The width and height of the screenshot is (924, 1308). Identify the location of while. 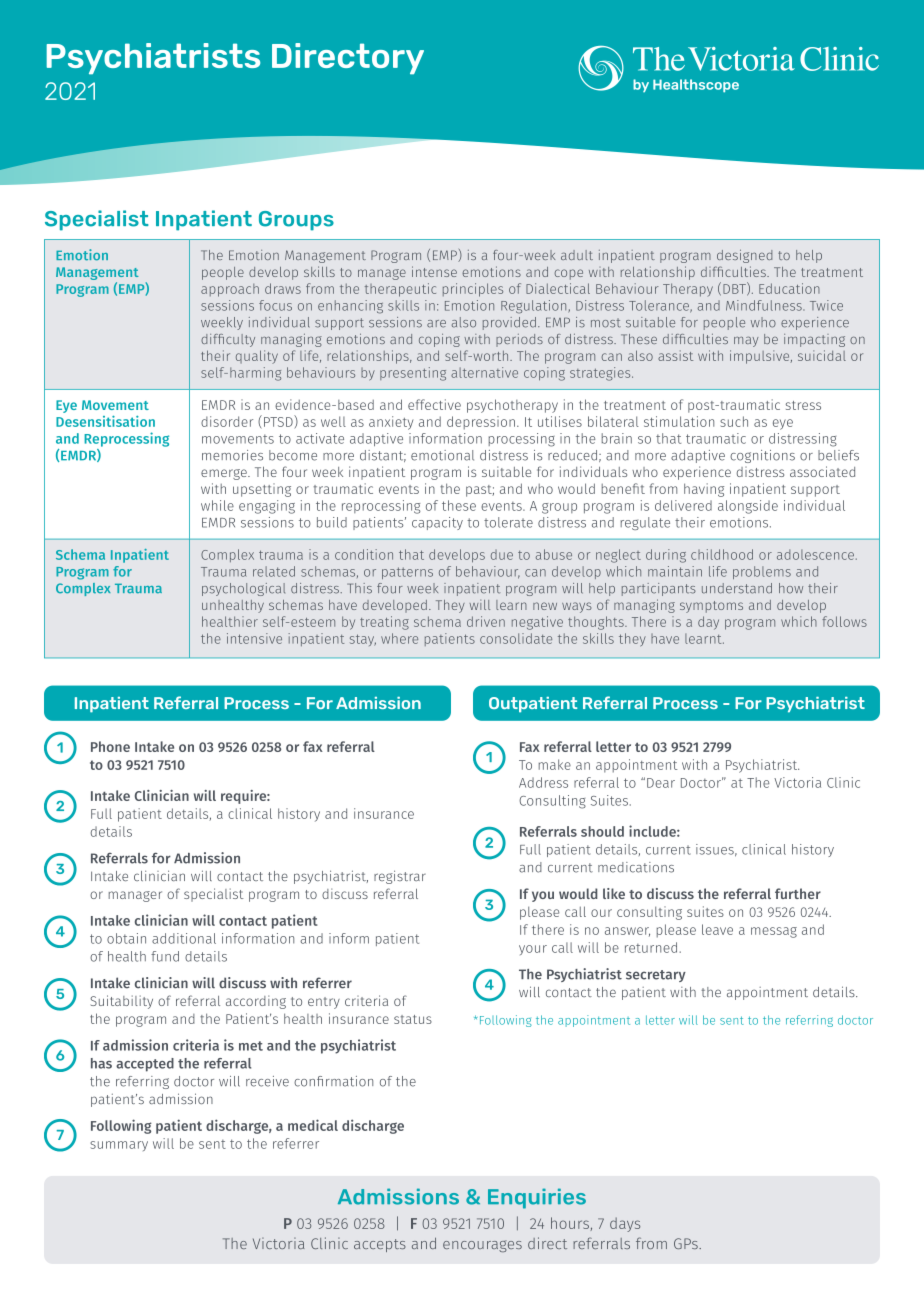
(217, 505).
